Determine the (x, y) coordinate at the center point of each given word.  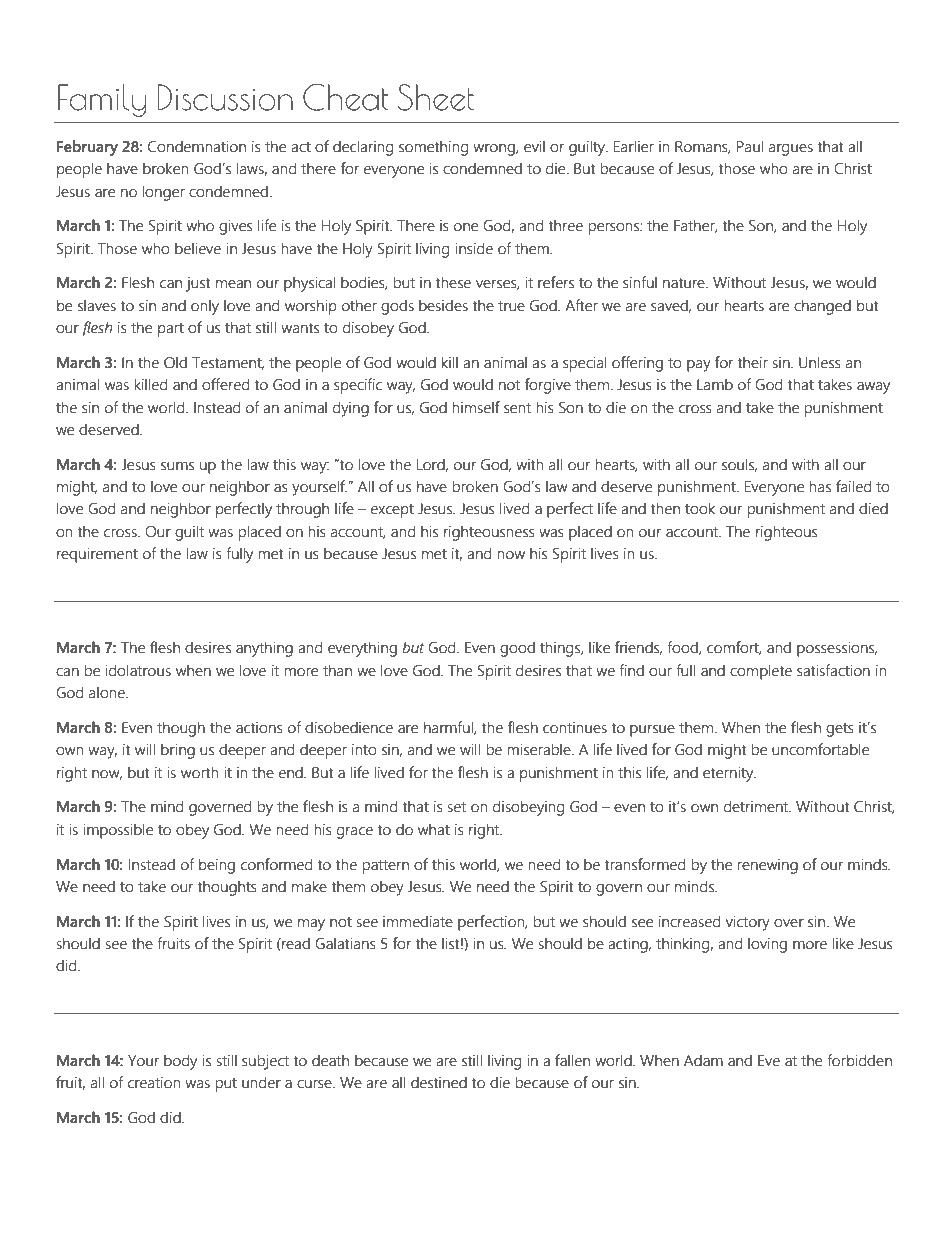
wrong (495, 150)
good (517, 649)
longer (163, 193)
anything (264, 649)
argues (791, 150)
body (180, 1062)
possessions (837, 649)
